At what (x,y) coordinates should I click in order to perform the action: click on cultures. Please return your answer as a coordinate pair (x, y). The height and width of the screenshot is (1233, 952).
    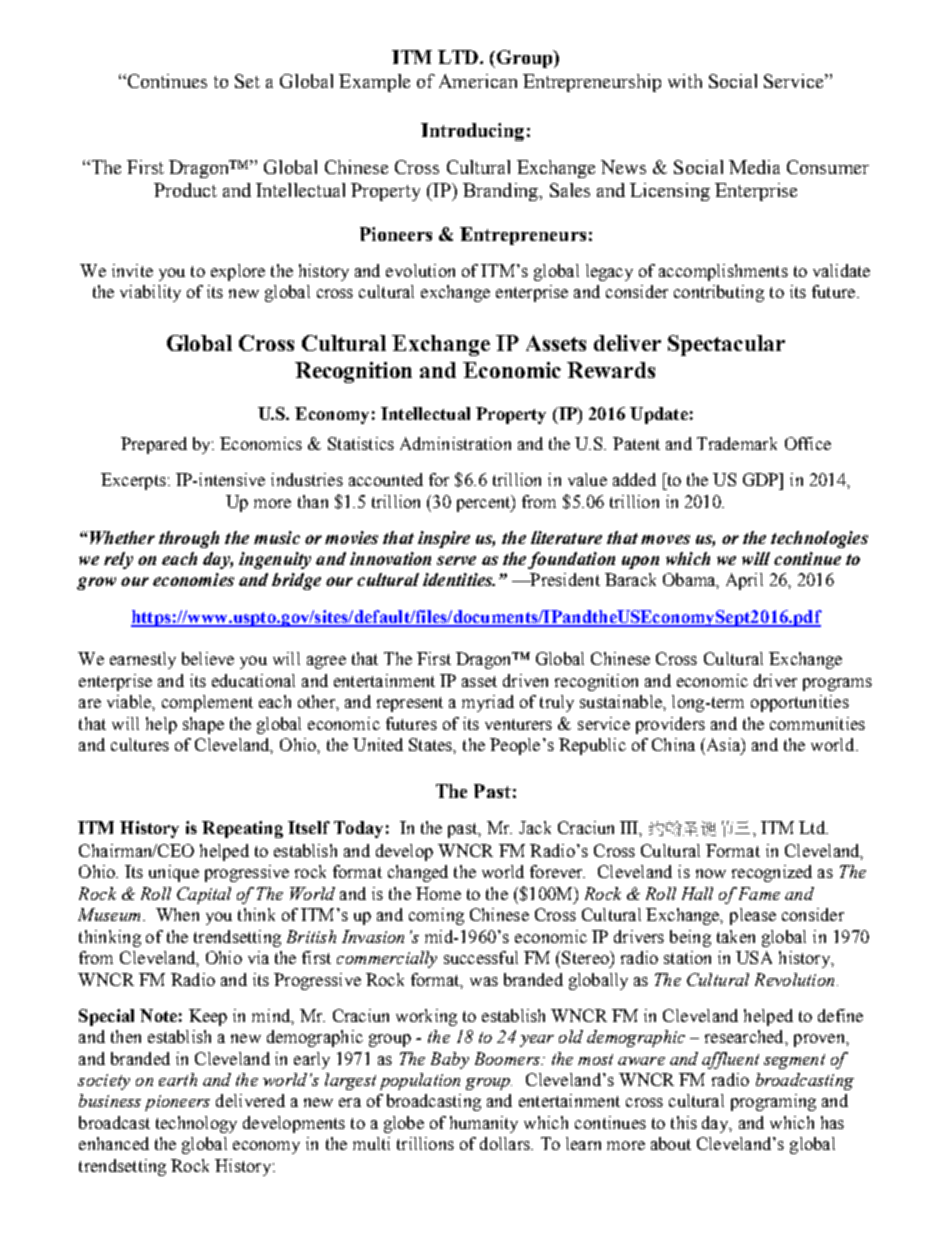
    Looking at the image, I should click on (140, 744).
